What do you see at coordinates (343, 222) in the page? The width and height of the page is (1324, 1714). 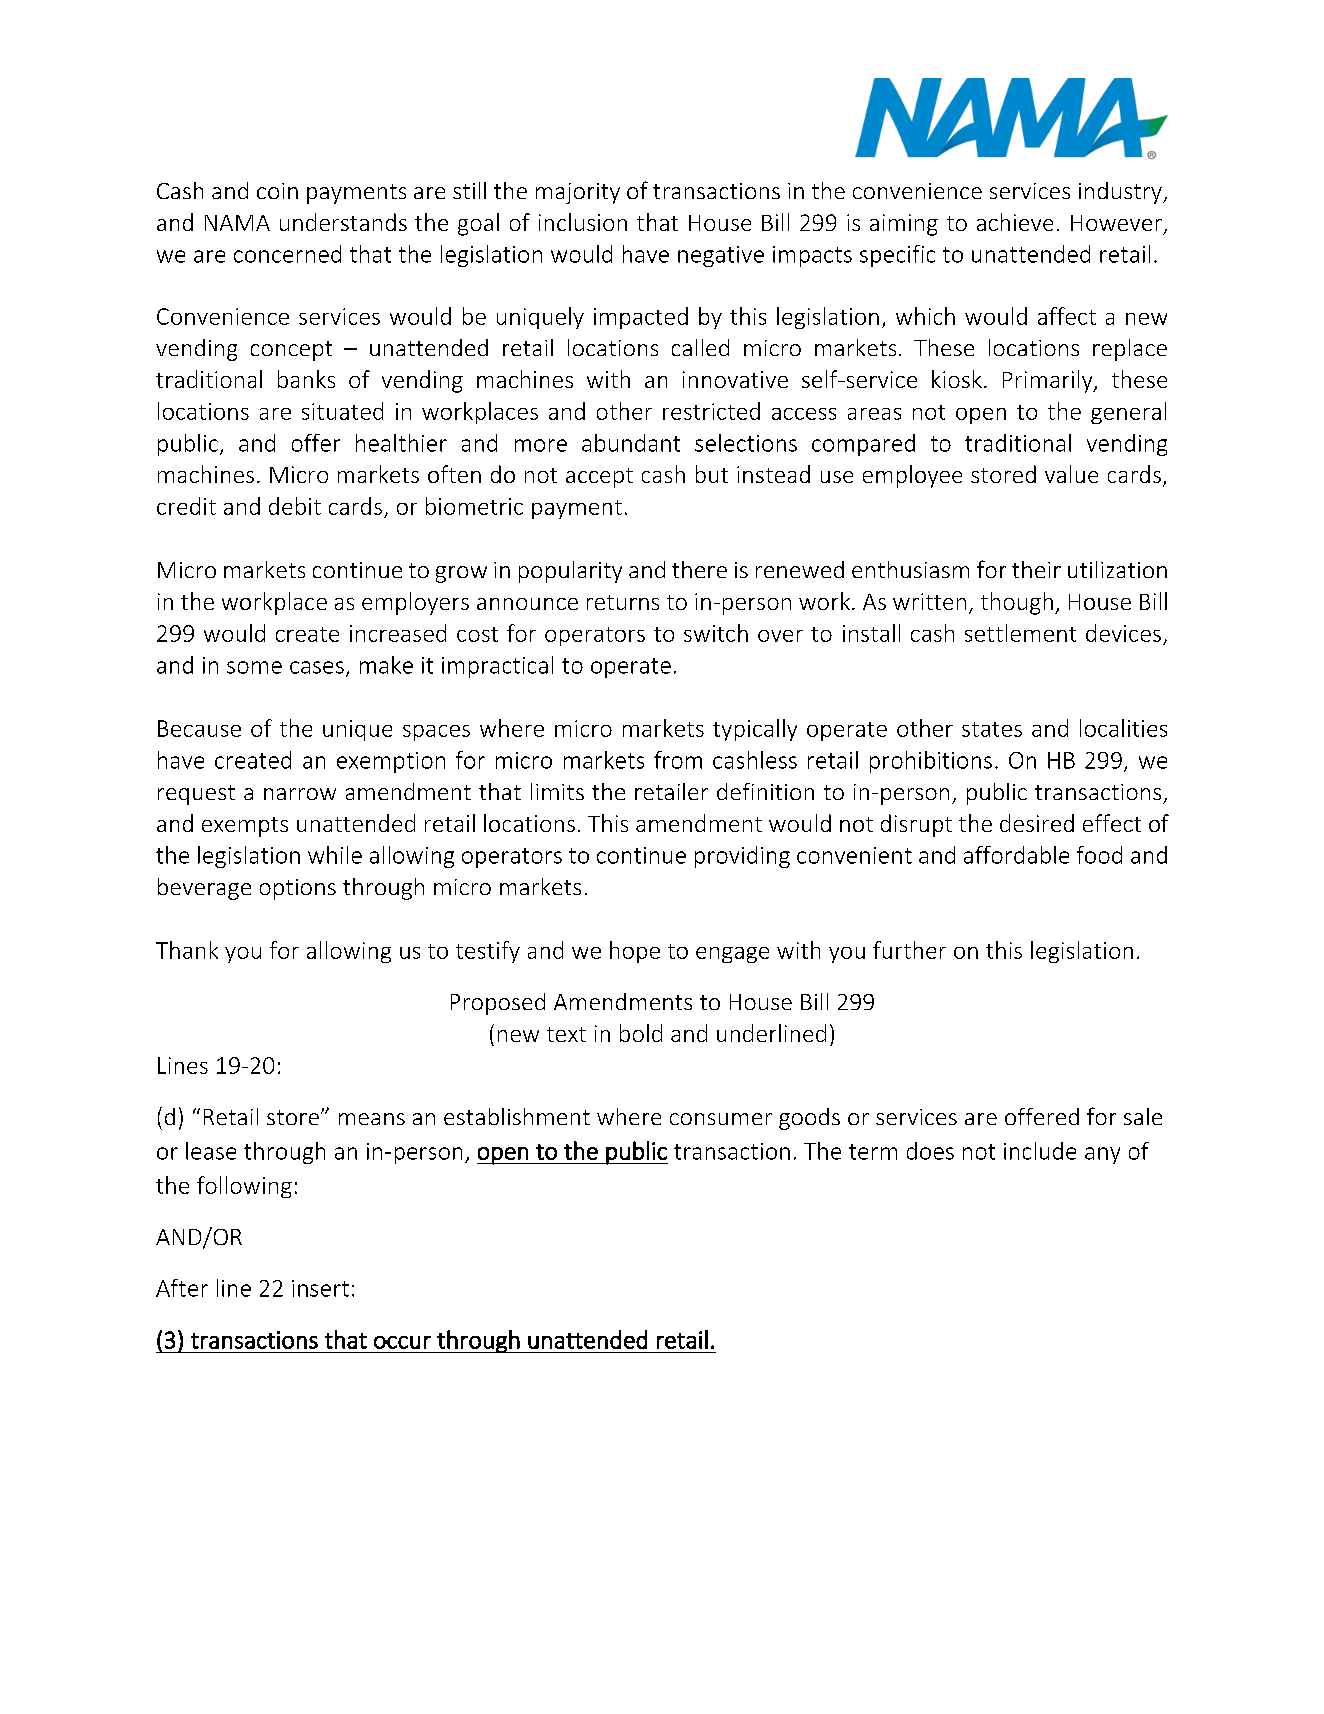 I see `understands` at bounding box center [343, 222].
